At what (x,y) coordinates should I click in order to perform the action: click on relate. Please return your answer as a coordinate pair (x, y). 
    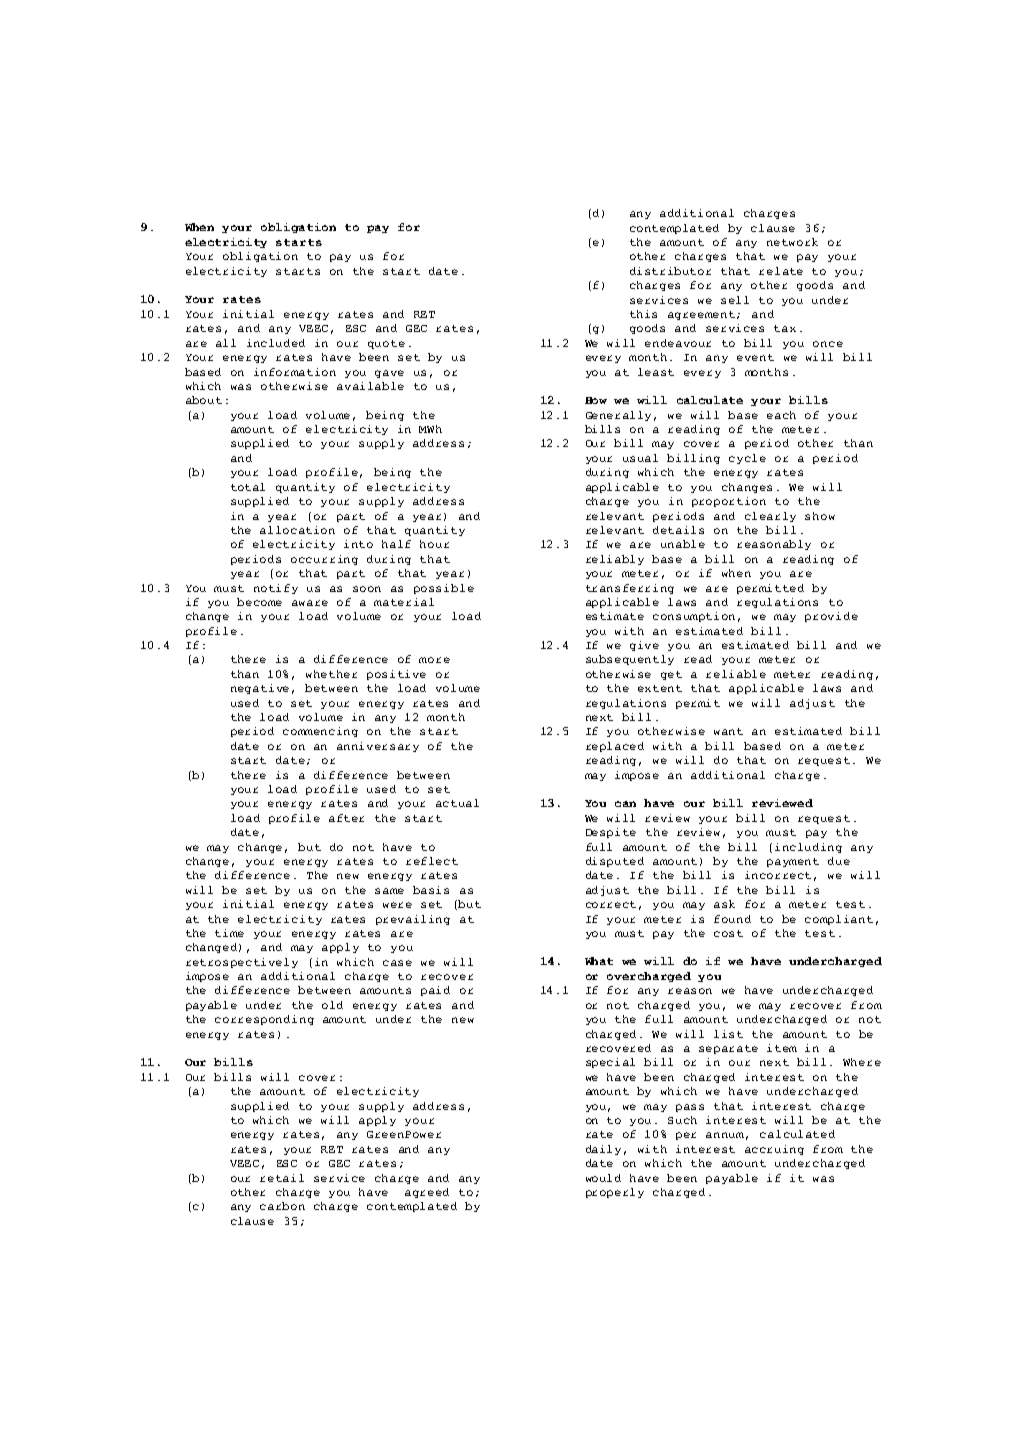
    Looking at the image, I should click on (781, 271).
